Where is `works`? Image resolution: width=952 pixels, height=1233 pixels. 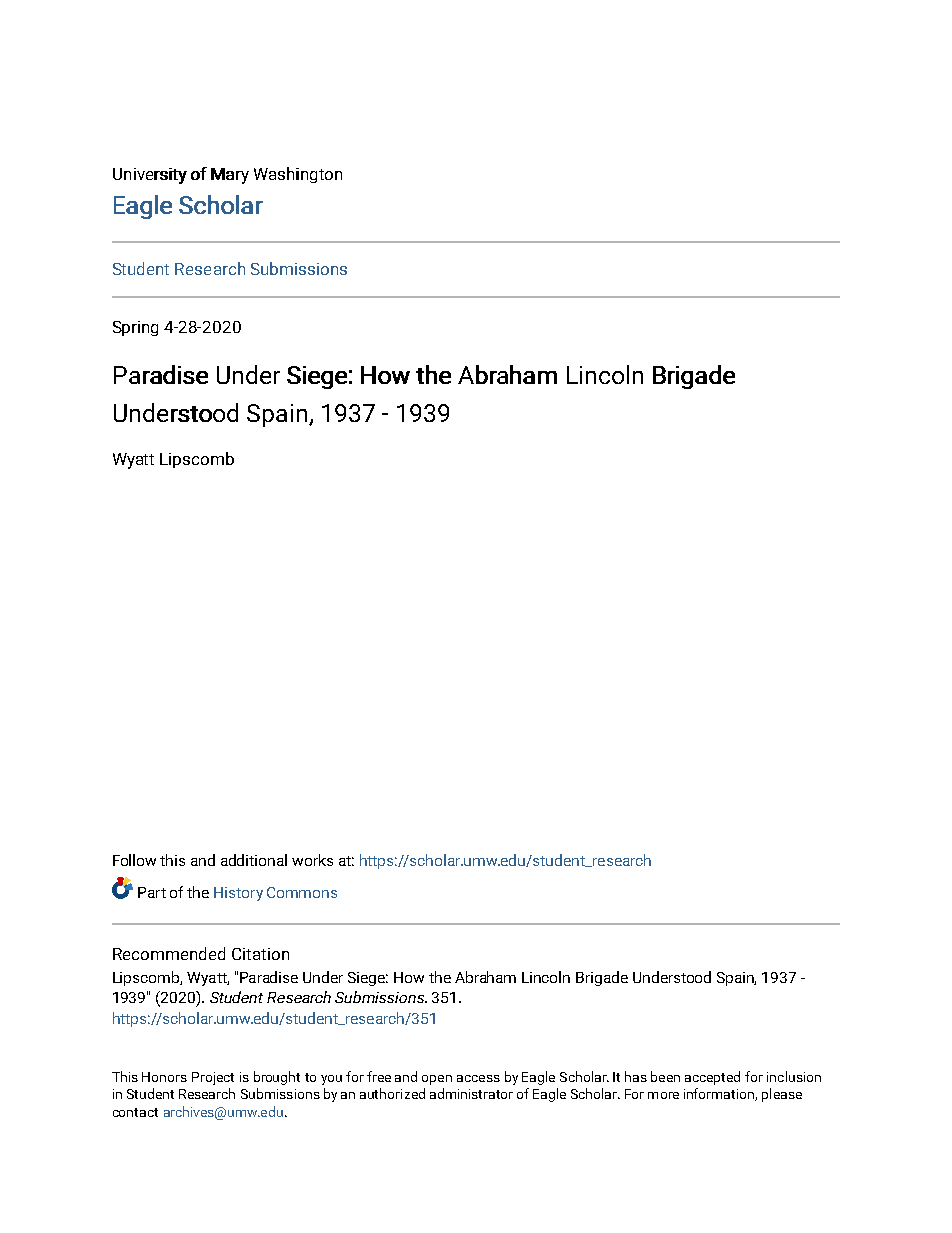
works is located at coordinates (312, 860).
